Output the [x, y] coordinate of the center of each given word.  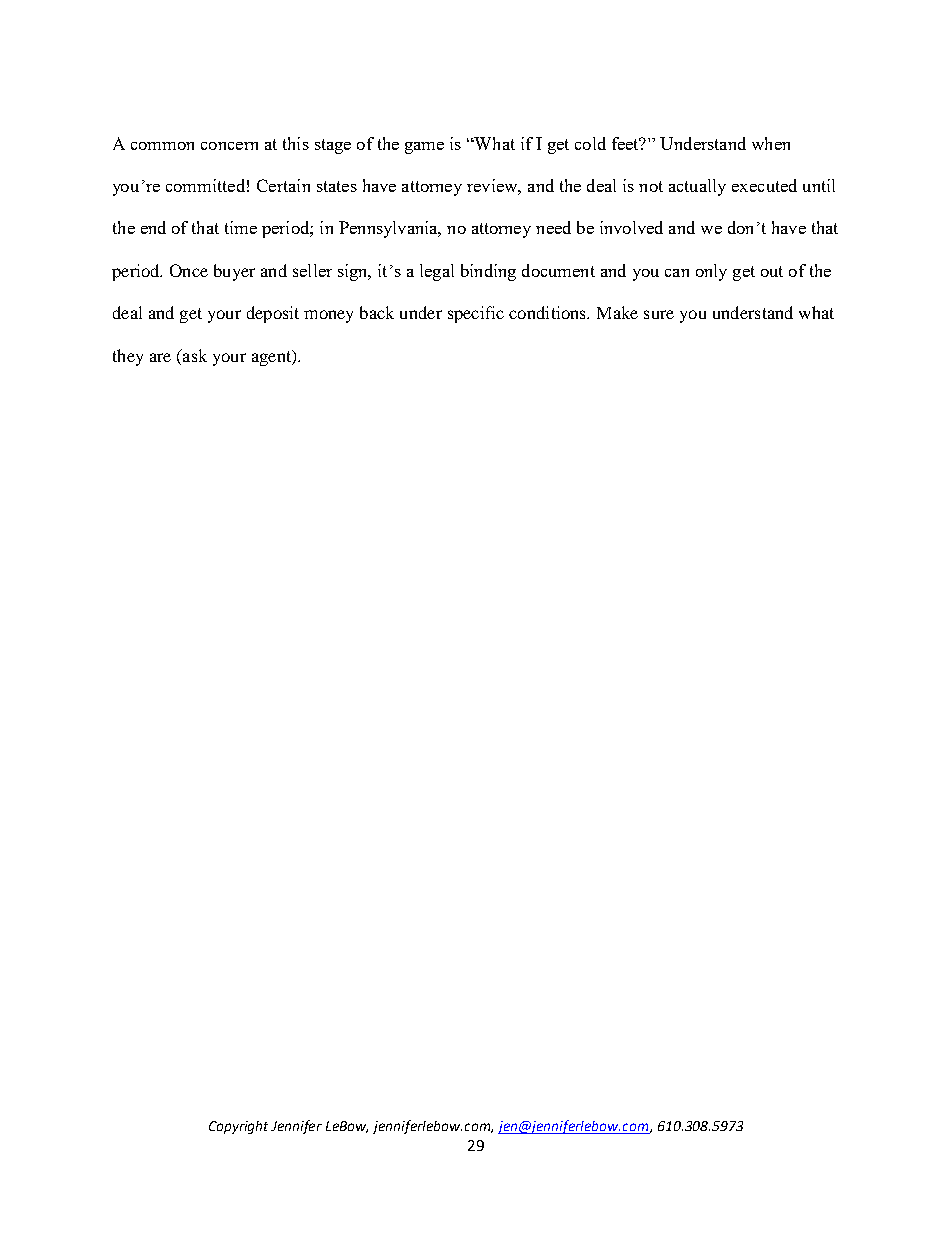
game [424, 148]
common [162, 146]
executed [764, 185]
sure [659, 314]
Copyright [238, 1127]
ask [194, 355]
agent [273, 358]
